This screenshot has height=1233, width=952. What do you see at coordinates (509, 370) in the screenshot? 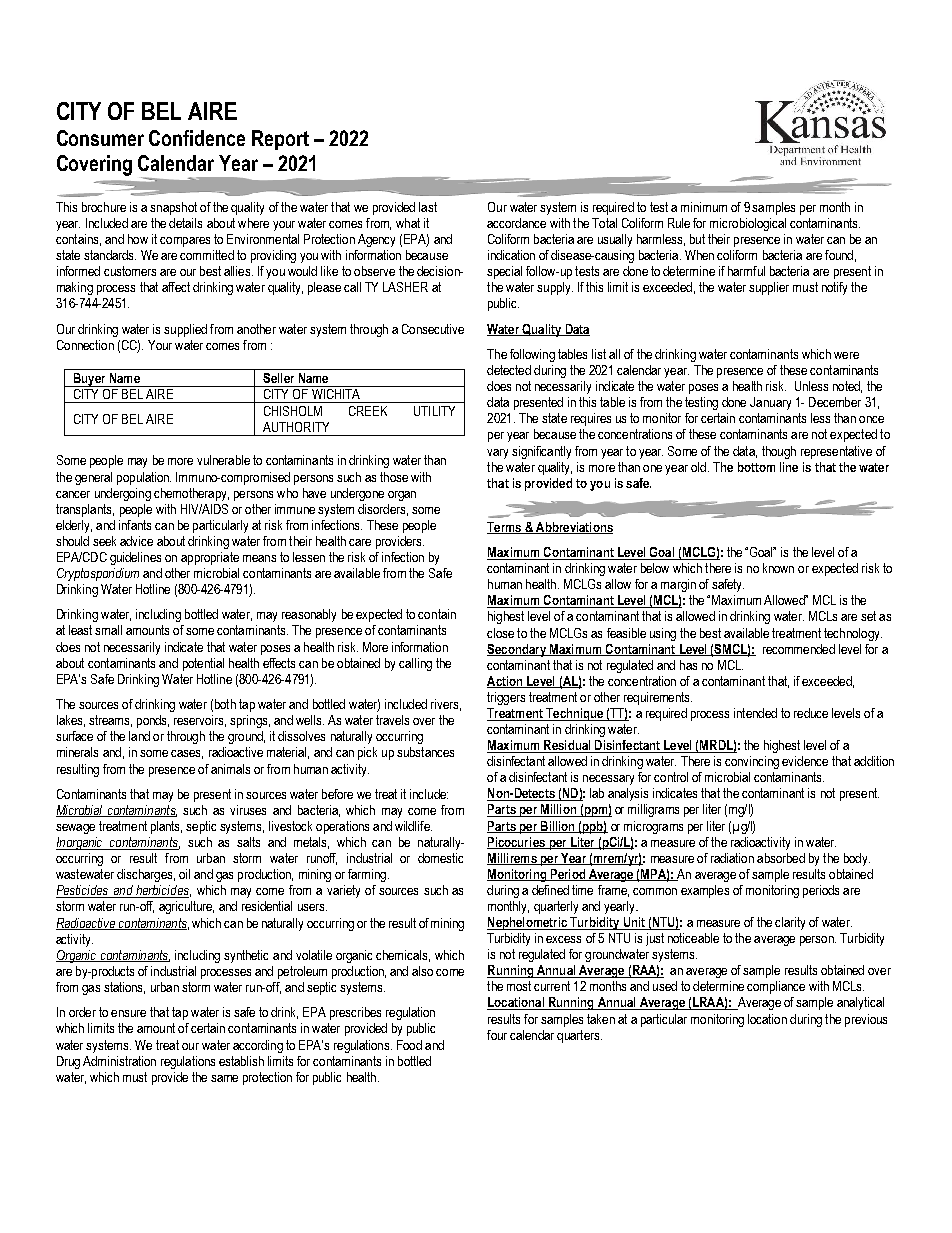
I see `detected` at bounding box center [509, 370].
